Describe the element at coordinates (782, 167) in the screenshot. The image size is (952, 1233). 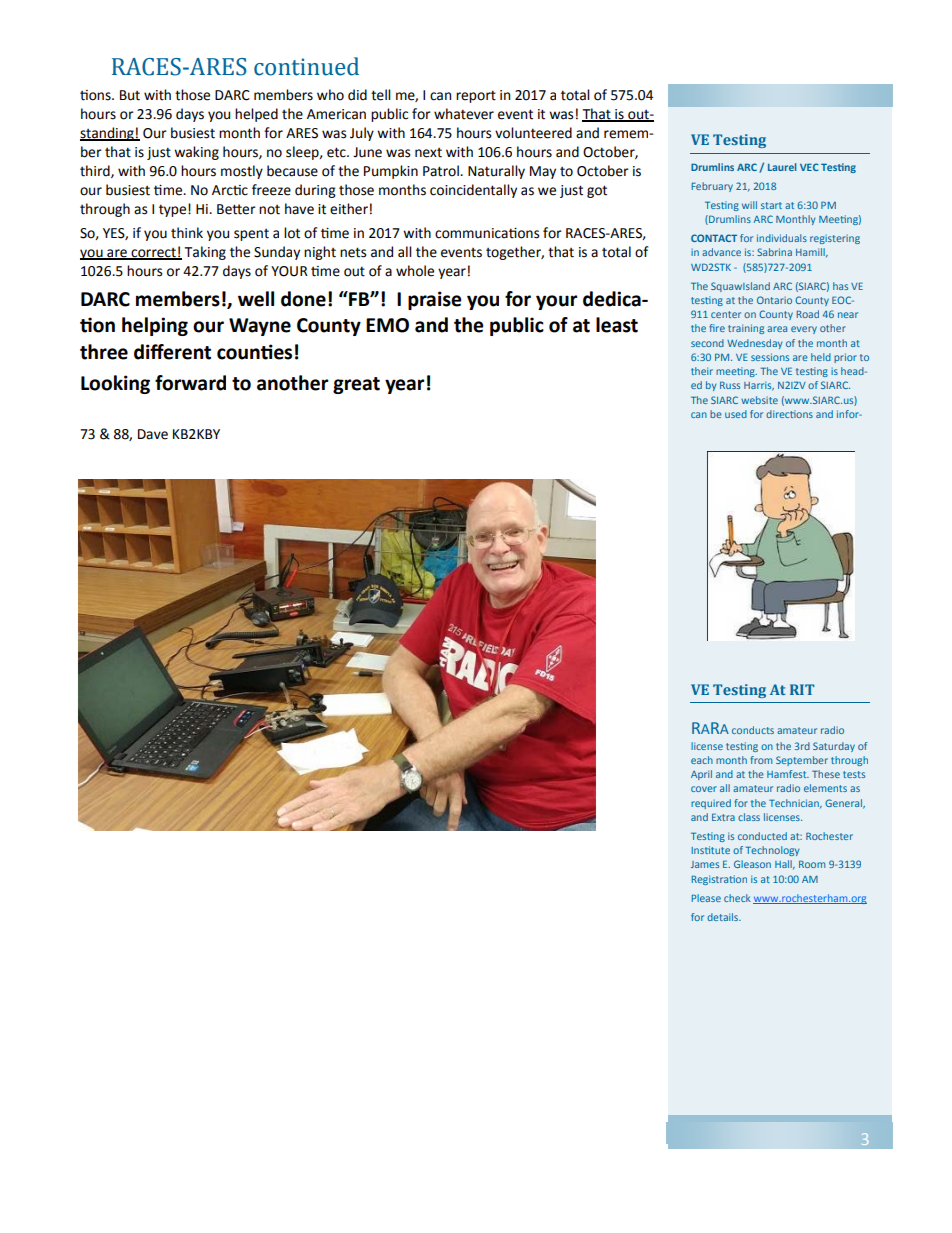
I see `Laurel` at that location.
